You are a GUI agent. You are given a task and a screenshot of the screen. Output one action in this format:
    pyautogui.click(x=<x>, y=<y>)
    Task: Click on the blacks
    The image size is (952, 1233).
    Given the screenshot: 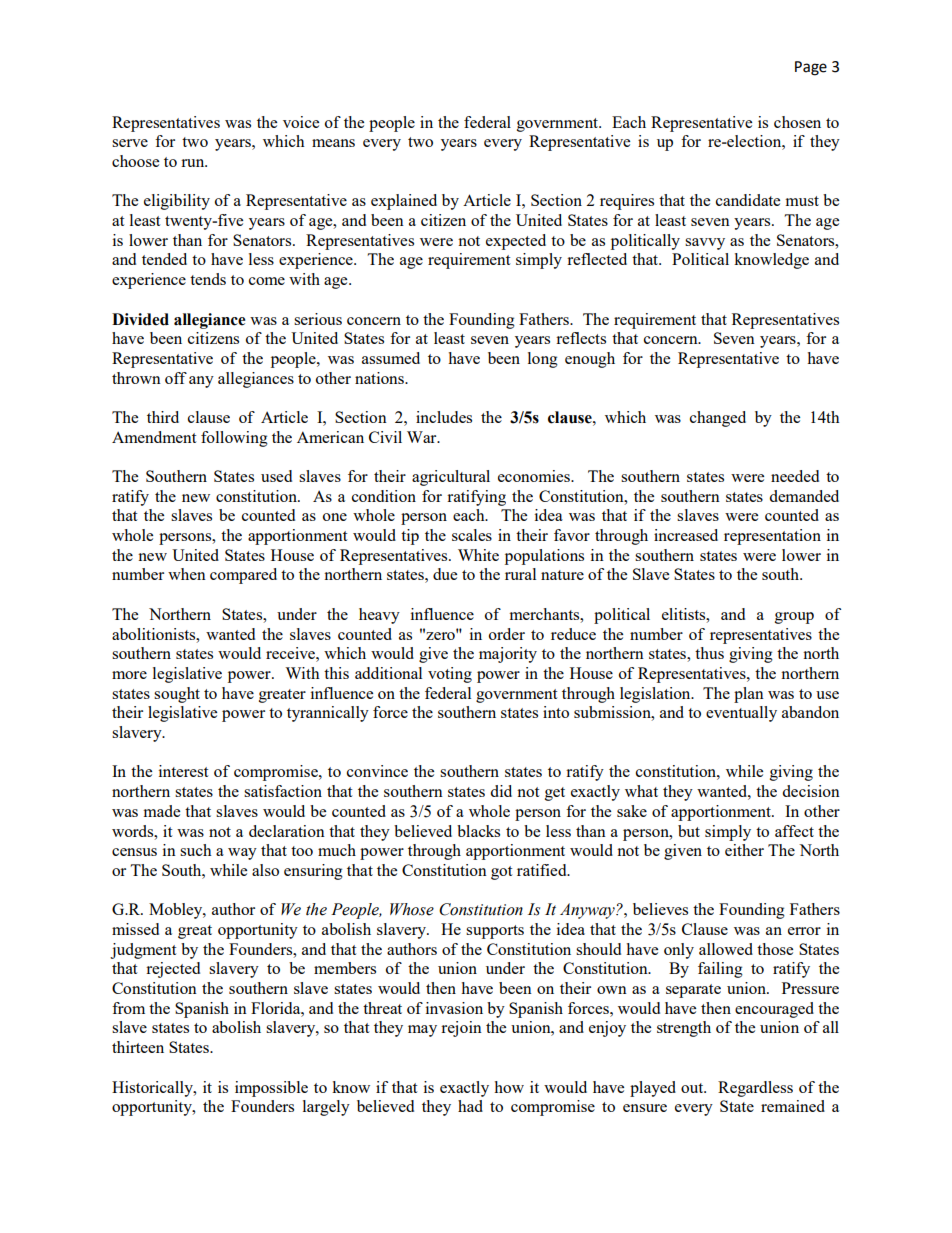 What is the action you would take?
    pyautogui.click(x=478, y=831)
